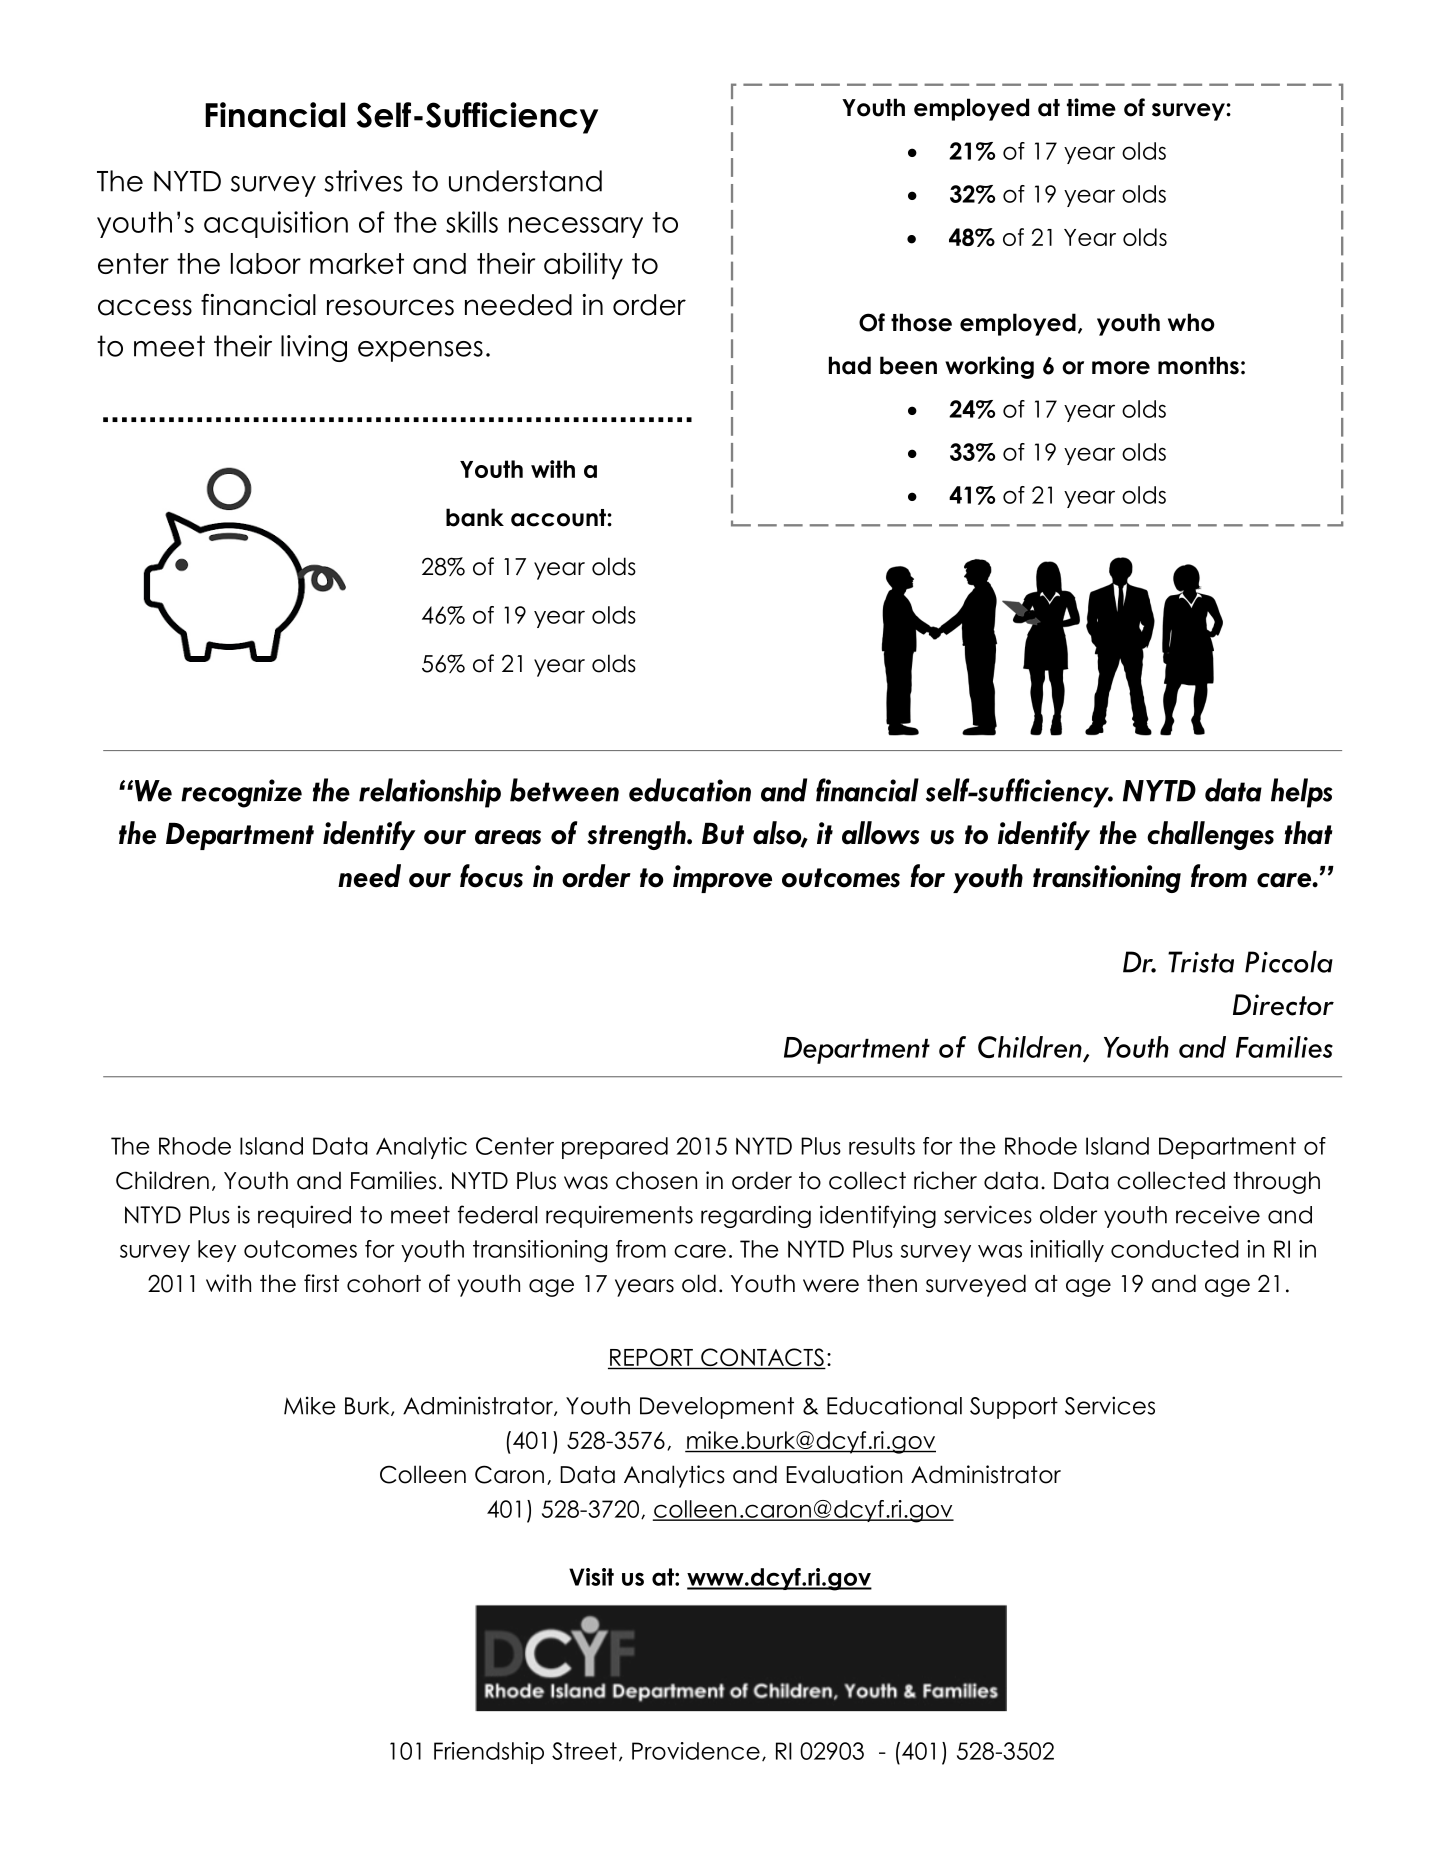  Describe the element at coordinates (1201, 962) in the screenshot. I see `Trista` at that location.
